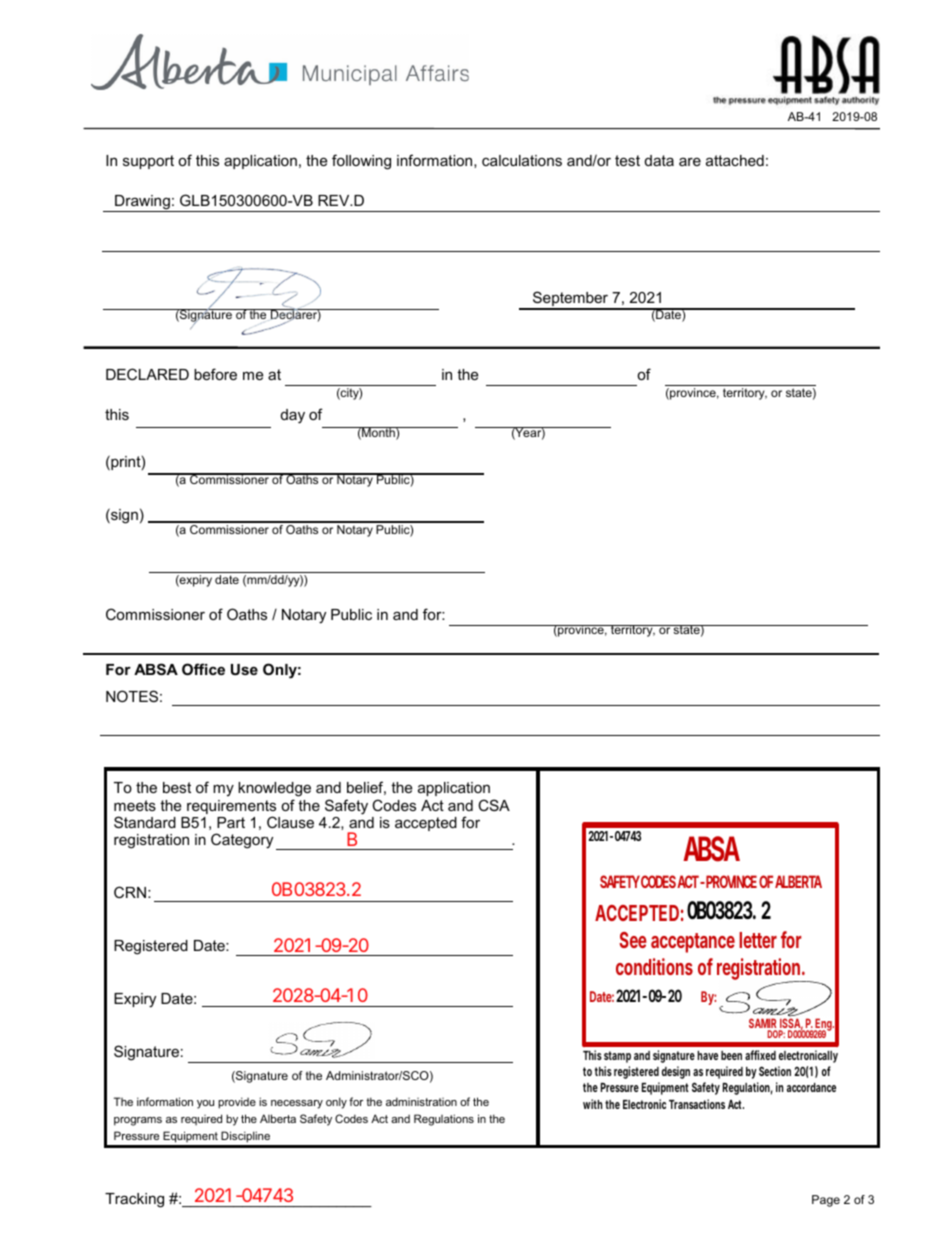 The width and height of the screenshot is (952, 1233). What do you see at coordinates (142, 203) in the screenshot?
I see `Drawing` at bounding box center [142, 203].
